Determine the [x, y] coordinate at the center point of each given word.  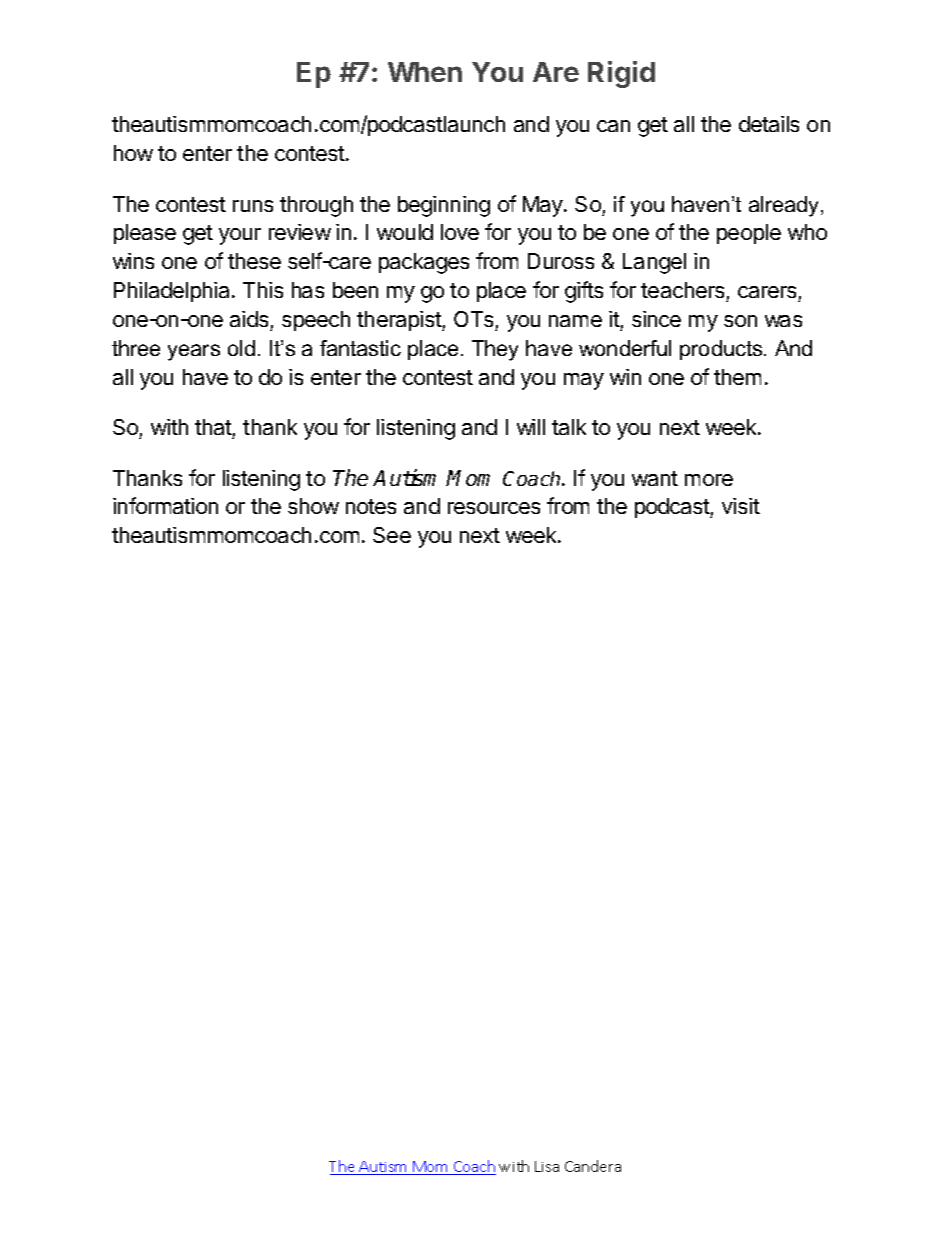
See [392, 535]
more [709, 480]
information [165, 505]
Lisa [547, 1166]
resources [494, 508]
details [769, 124]
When [425, 72]
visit [741, 506]
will [531, 427]
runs [253, 206]
